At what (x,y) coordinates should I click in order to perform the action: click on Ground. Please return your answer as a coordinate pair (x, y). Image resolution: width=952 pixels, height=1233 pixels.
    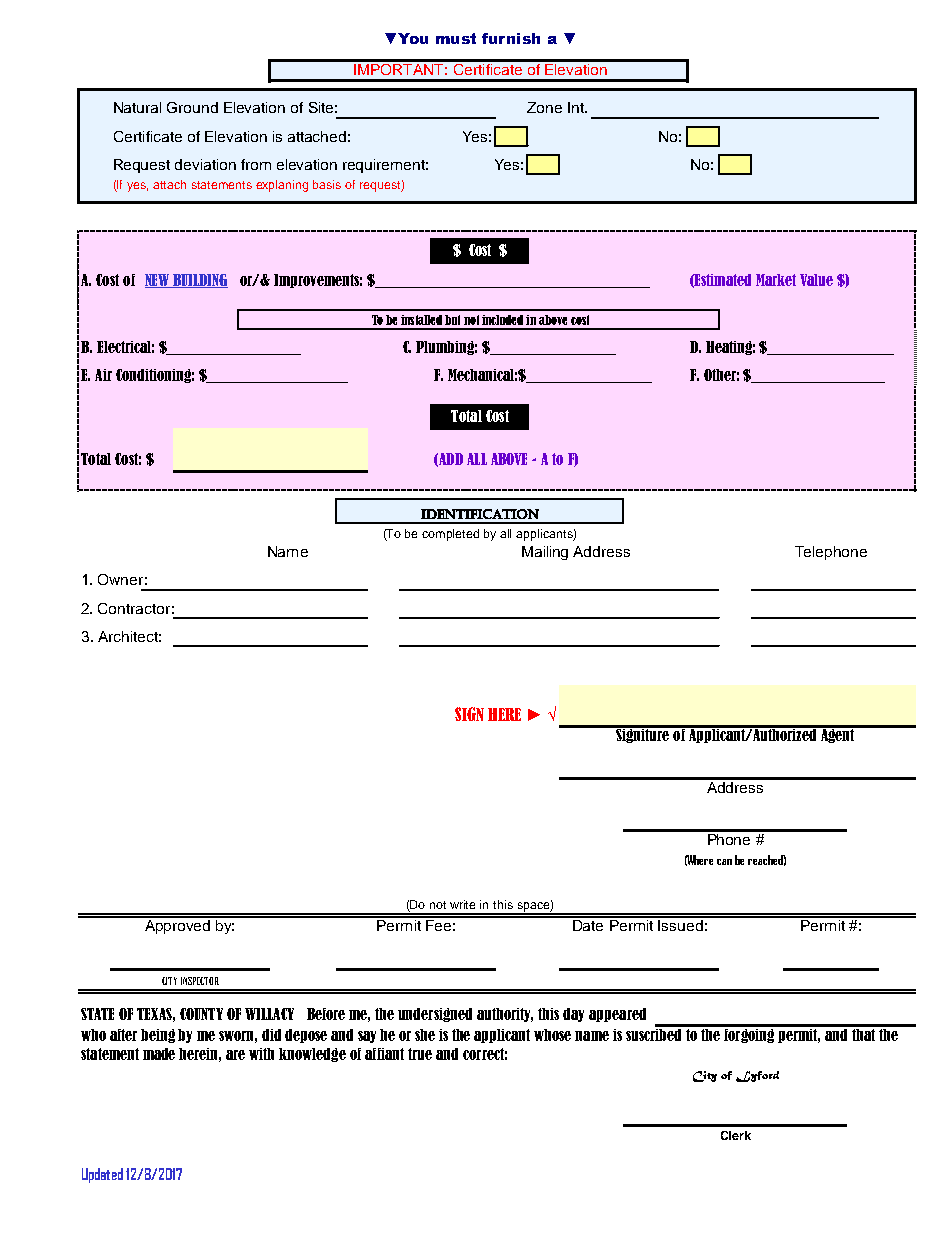
    Looking at the image, I should click on (192, 107).
